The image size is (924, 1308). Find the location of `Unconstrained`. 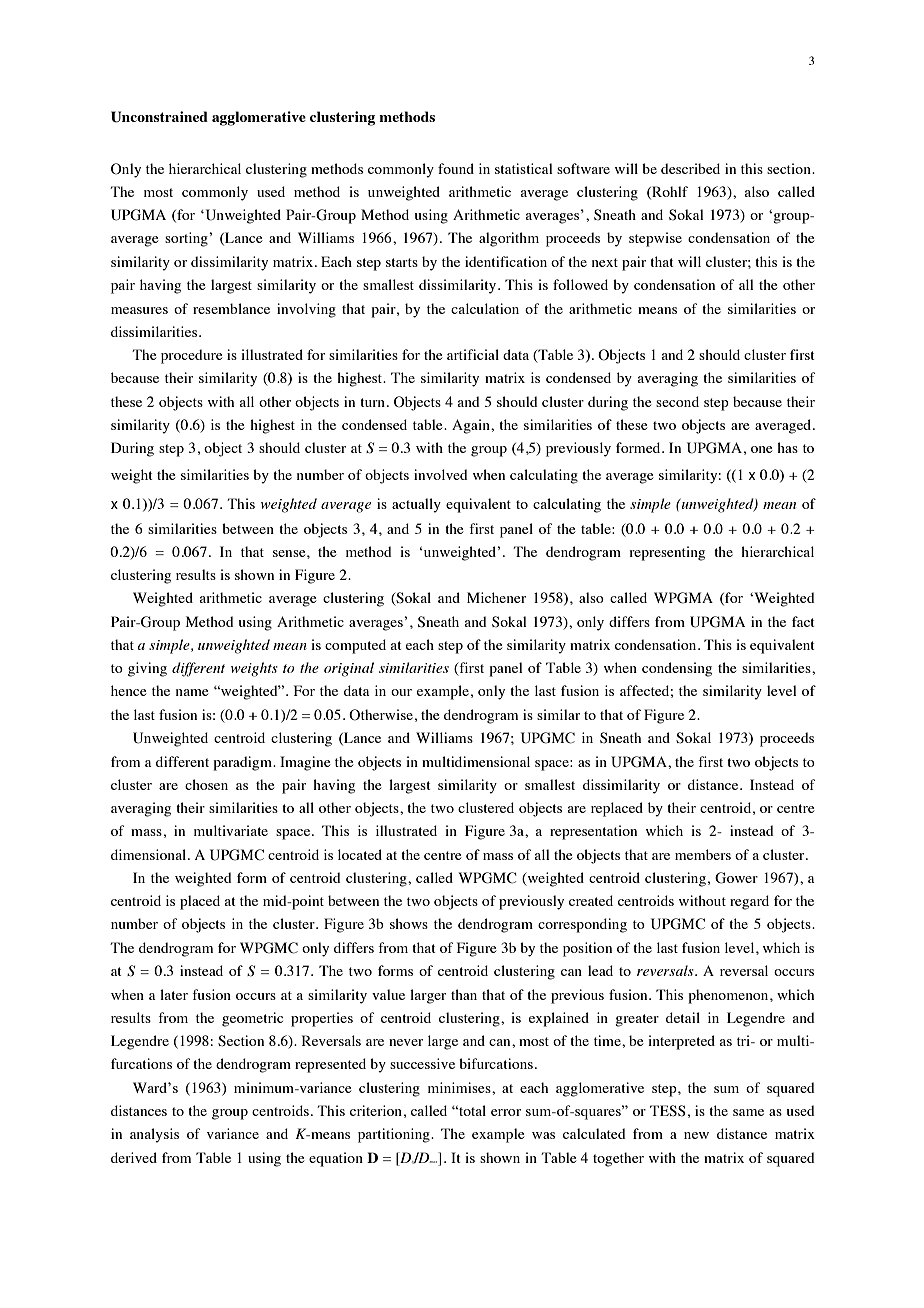

Unconstrained is located at coordinates (159, 117).
